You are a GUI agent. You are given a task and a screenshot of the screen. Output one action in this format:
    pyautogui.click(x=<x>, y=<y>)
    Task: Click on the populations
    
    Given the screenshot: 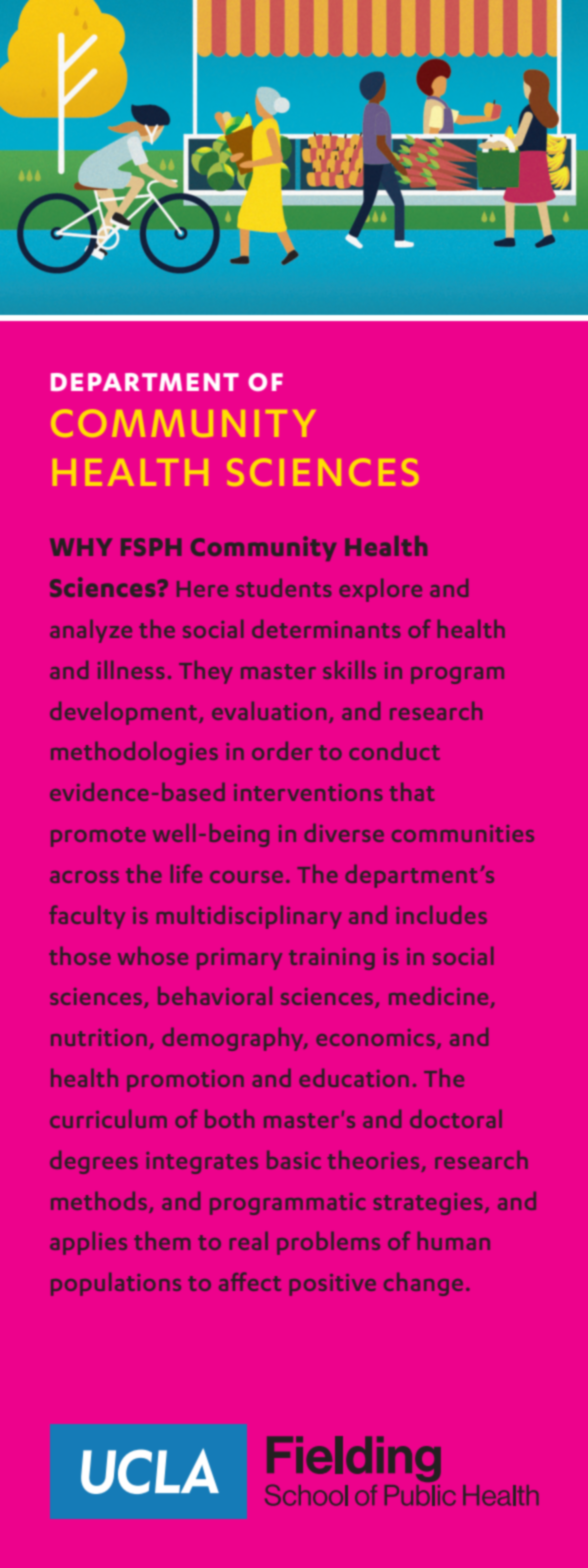 What is the action you would take?
    pyautogui.click(x=116, y=1284)
